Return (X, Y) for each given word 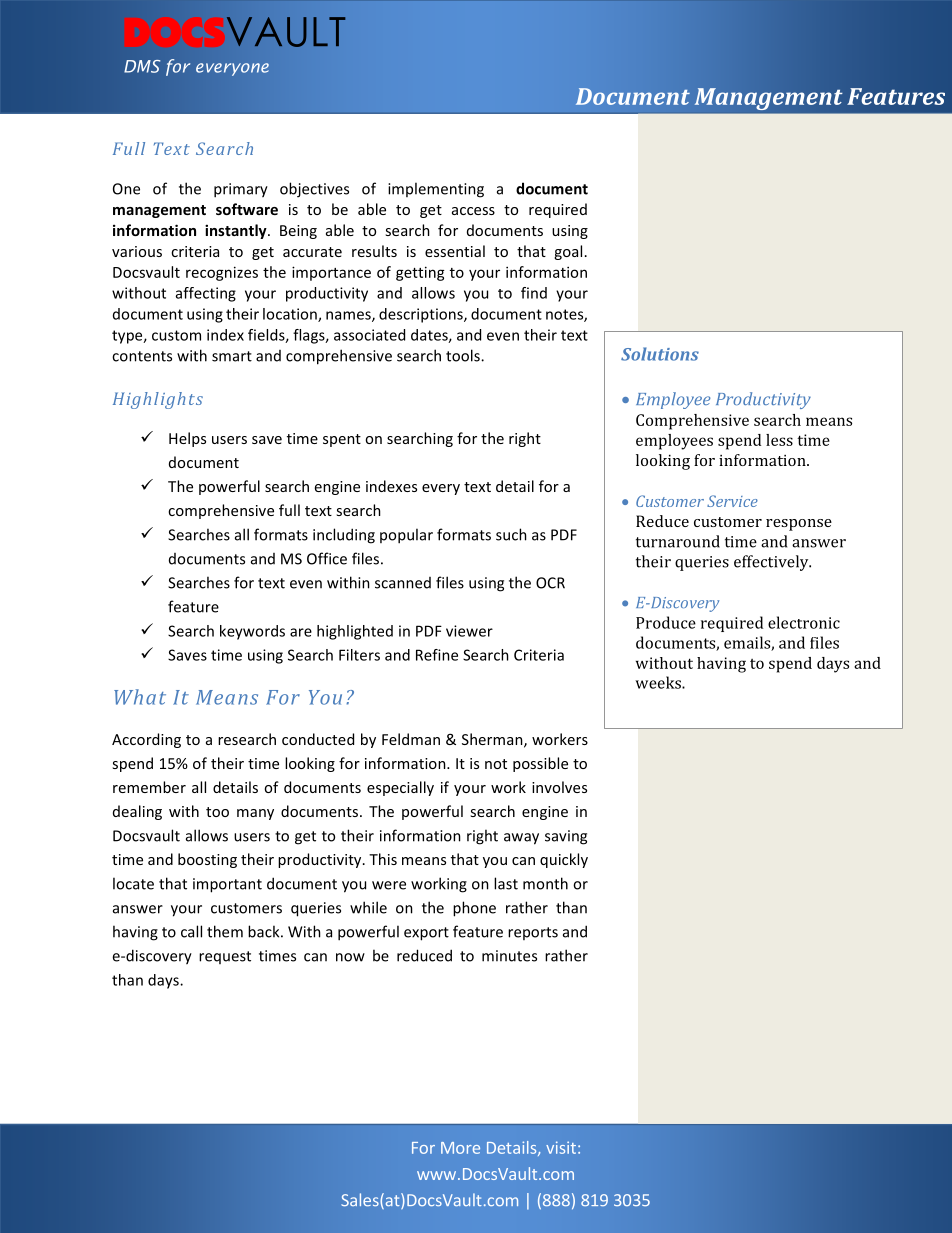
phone (474, 909)
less (779, 440)
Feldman (411, 739)
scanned (403, 583)
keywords (252, 632)
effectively (772, 563)
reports (533, 933)
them (225, 931)
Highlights (158, 400)
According (146, 740)
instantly (237, 231)
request (225, 957)
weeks (659, 682)
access (473, 211)
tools (464, 355)
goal (568, 252)
